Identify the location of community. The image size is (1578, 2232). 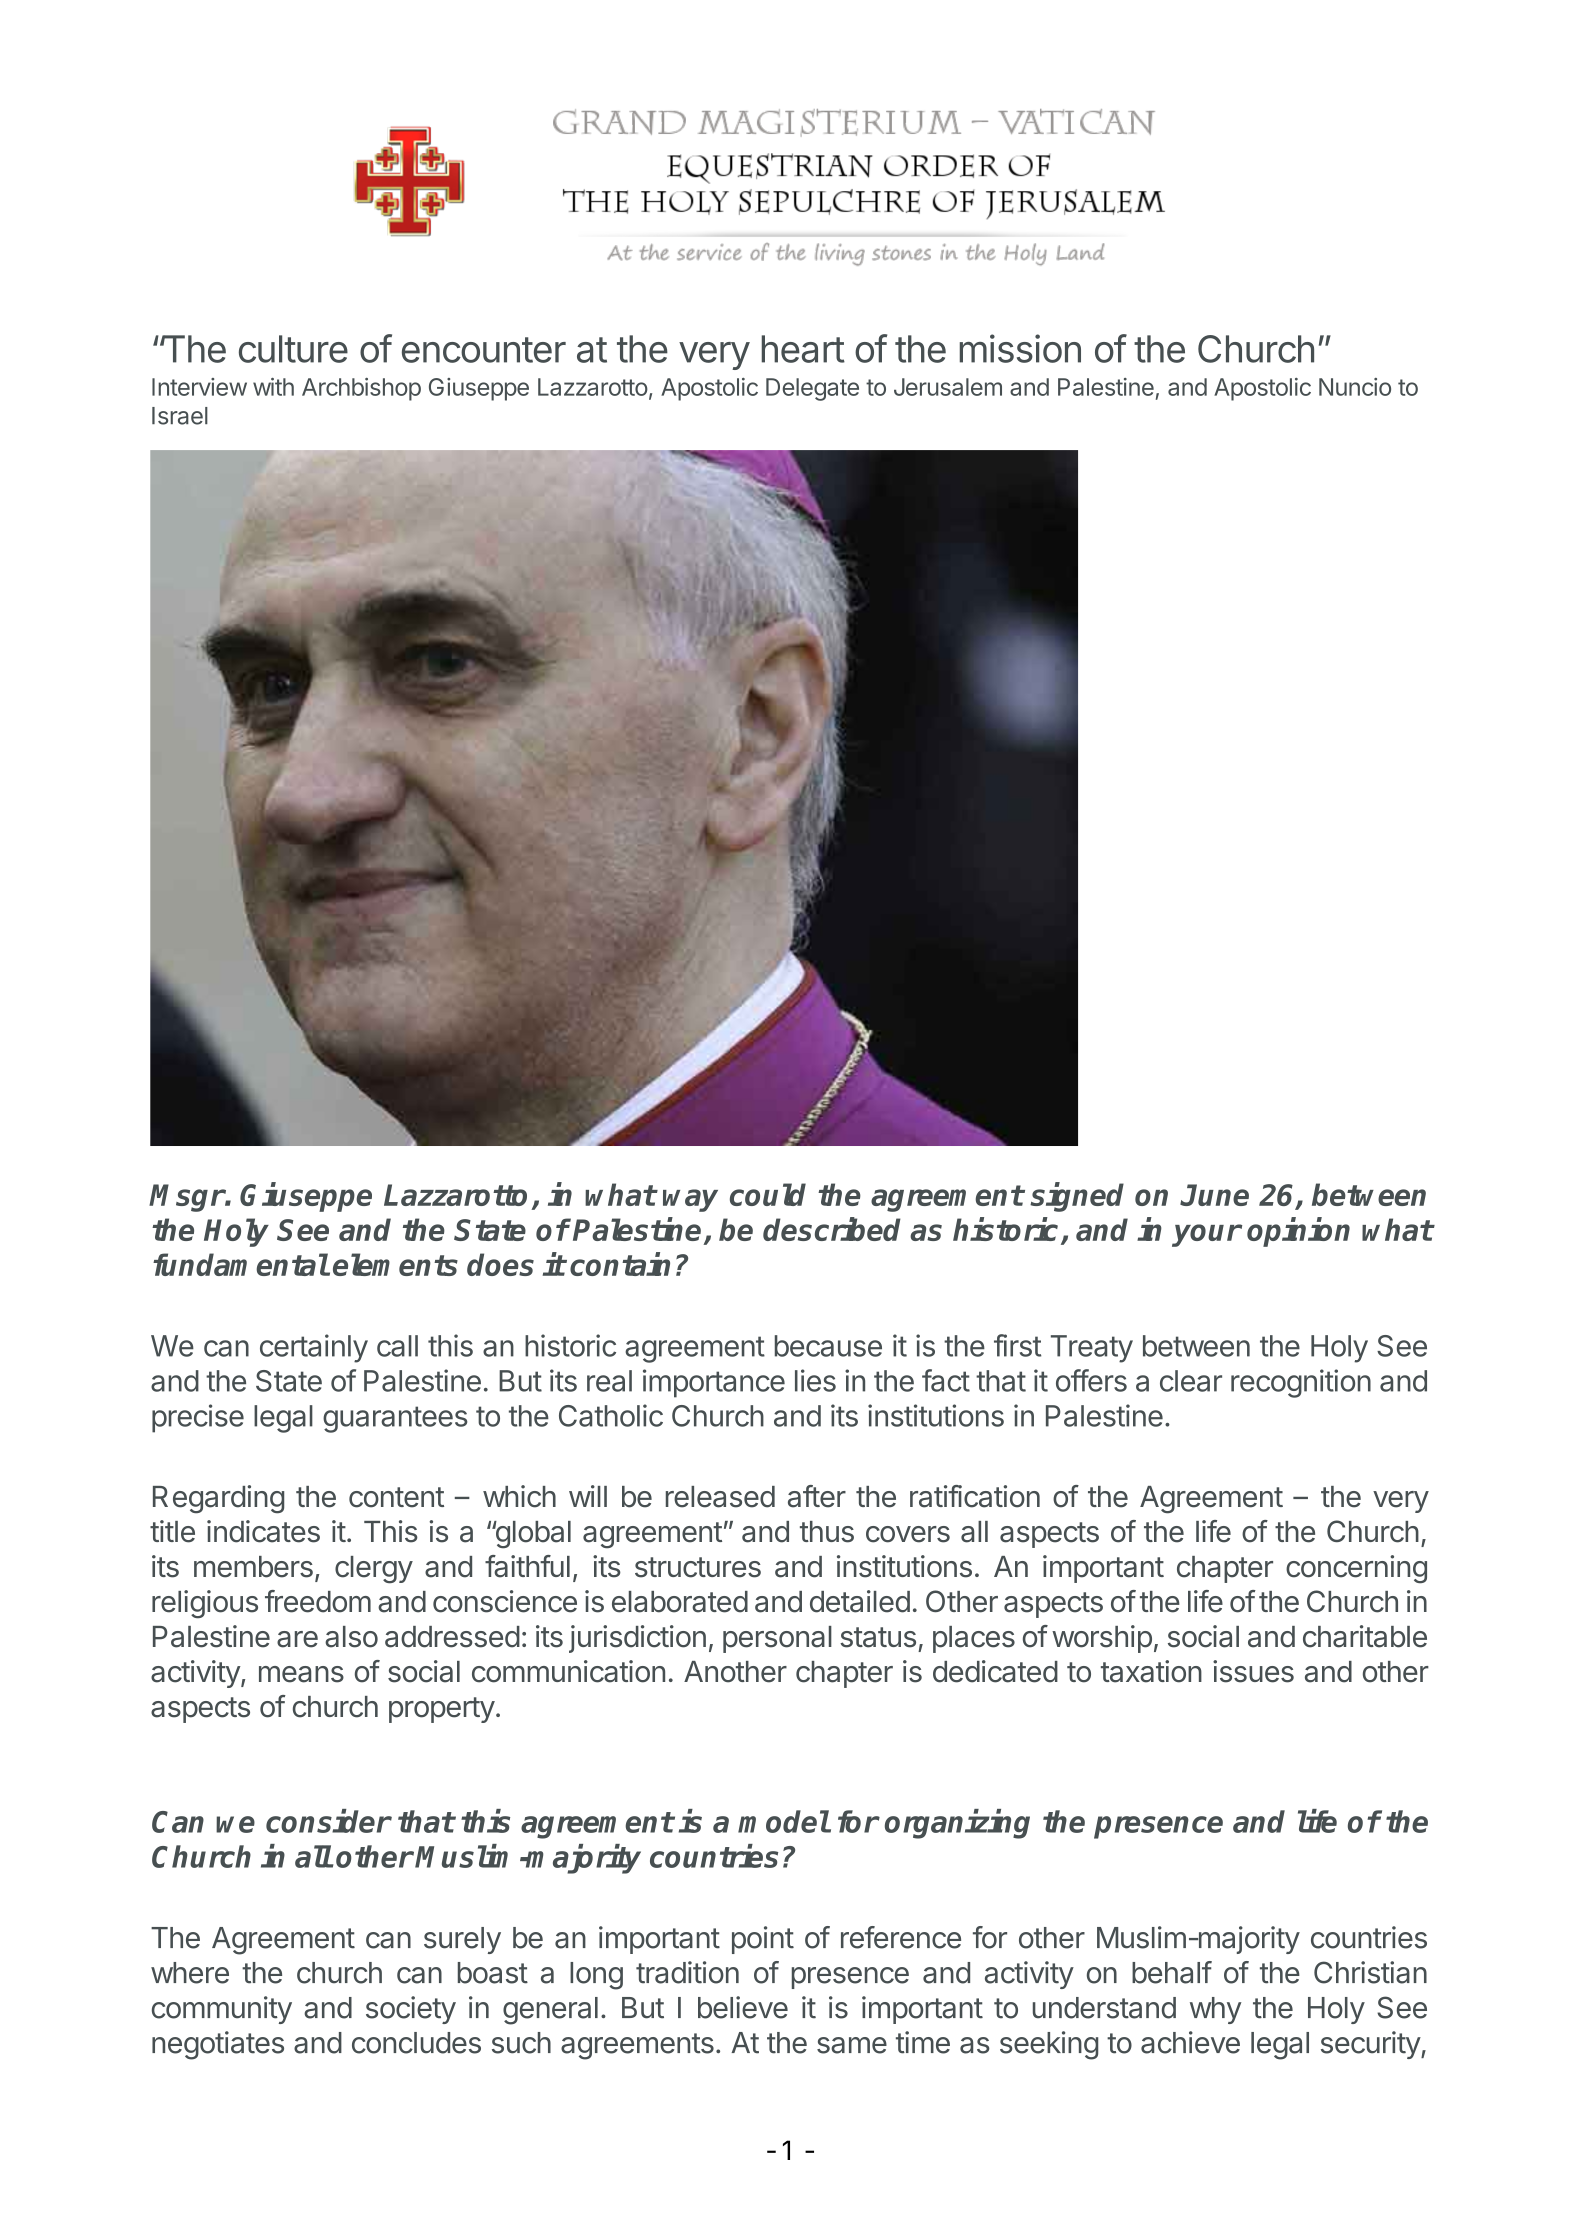
(222, 2010).
